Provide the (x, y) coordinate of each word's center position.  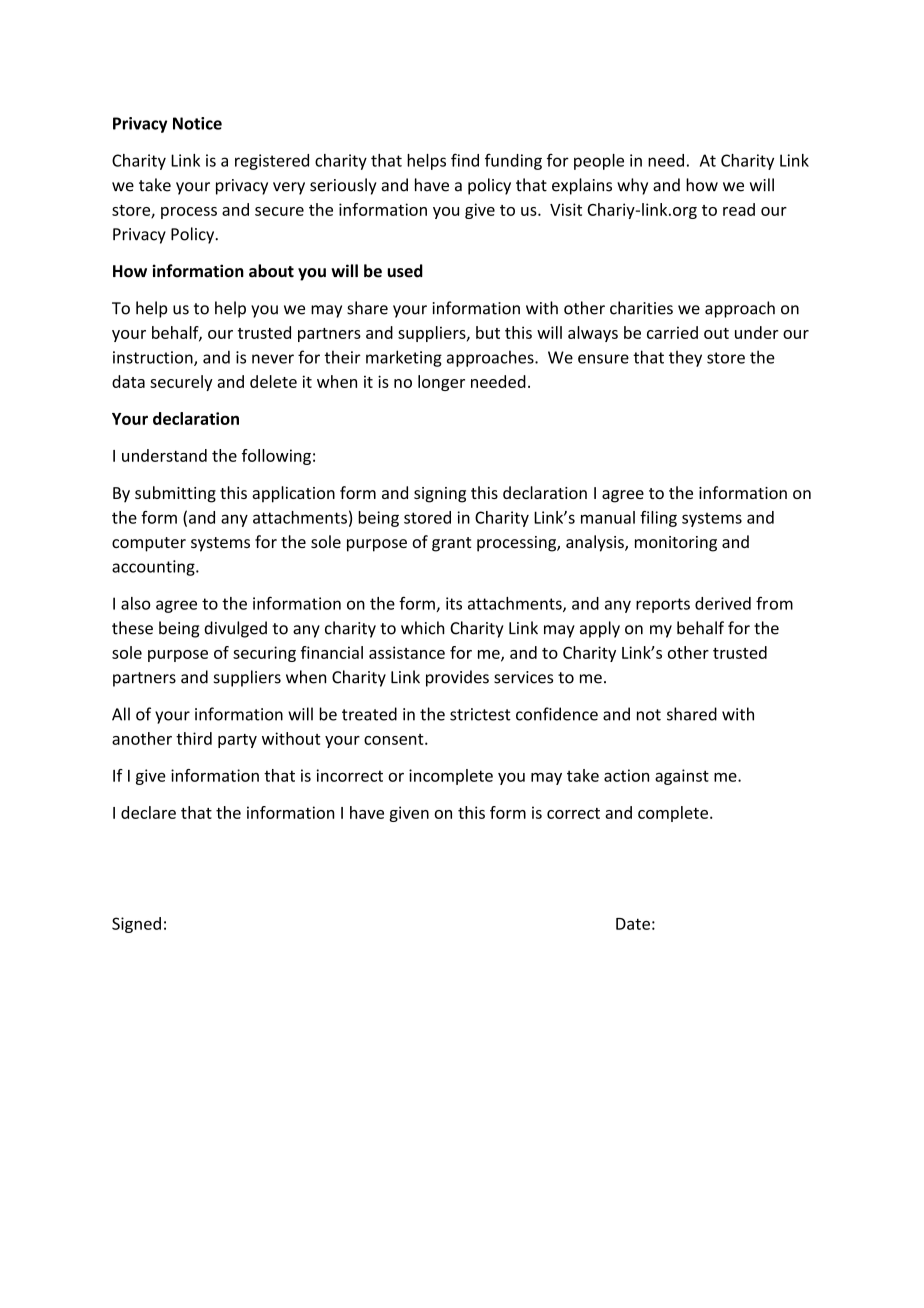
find (465, 160)
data (128, 381)
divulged (235, 629)
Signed (136, 925)
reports (663, 605)
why (632, 186)
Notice (197, 123)
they (685, 358)
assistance (407, 652)
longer (441, 383)
